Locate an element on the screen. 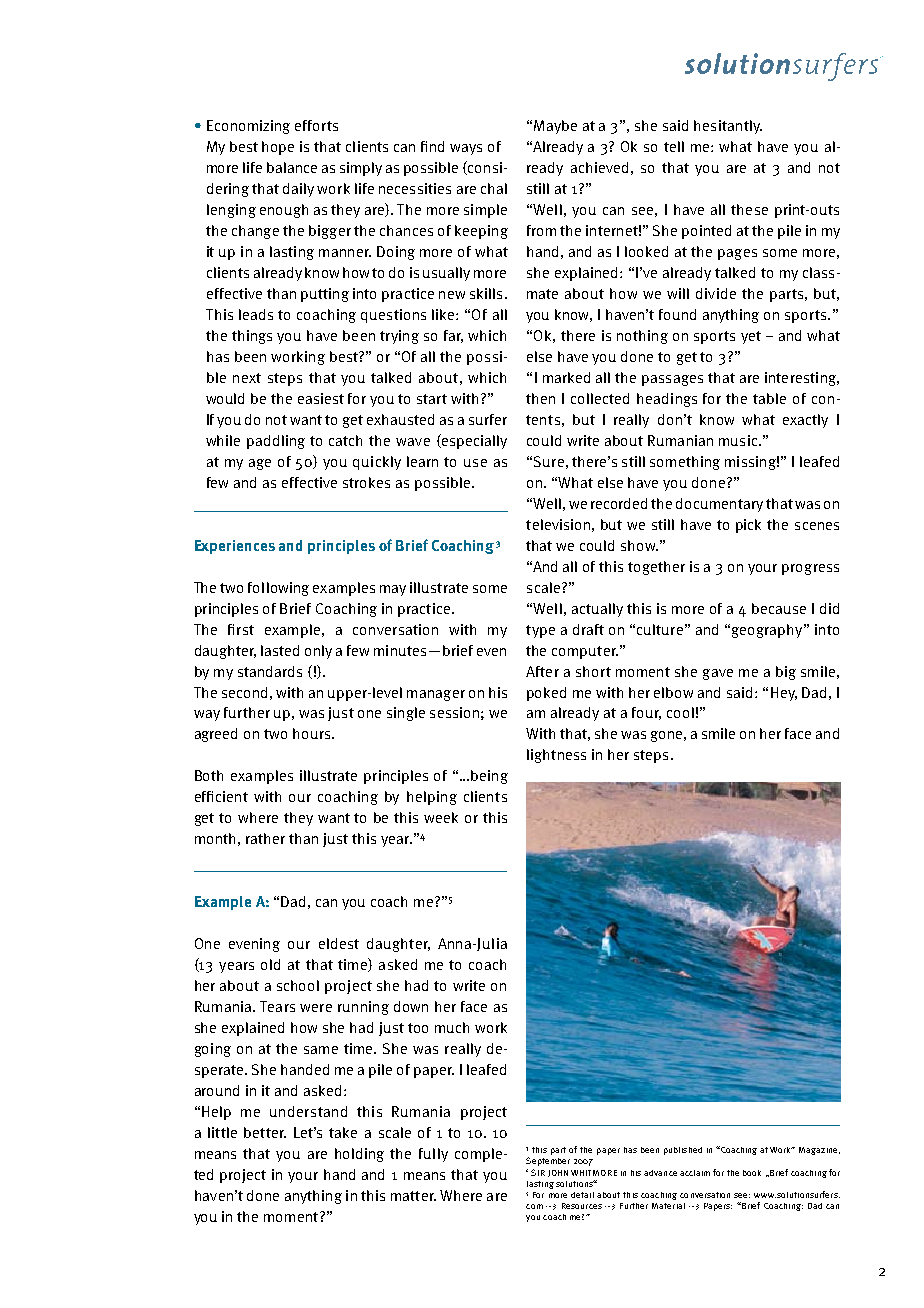  hesitantly is located at coordinates (728, 127).
